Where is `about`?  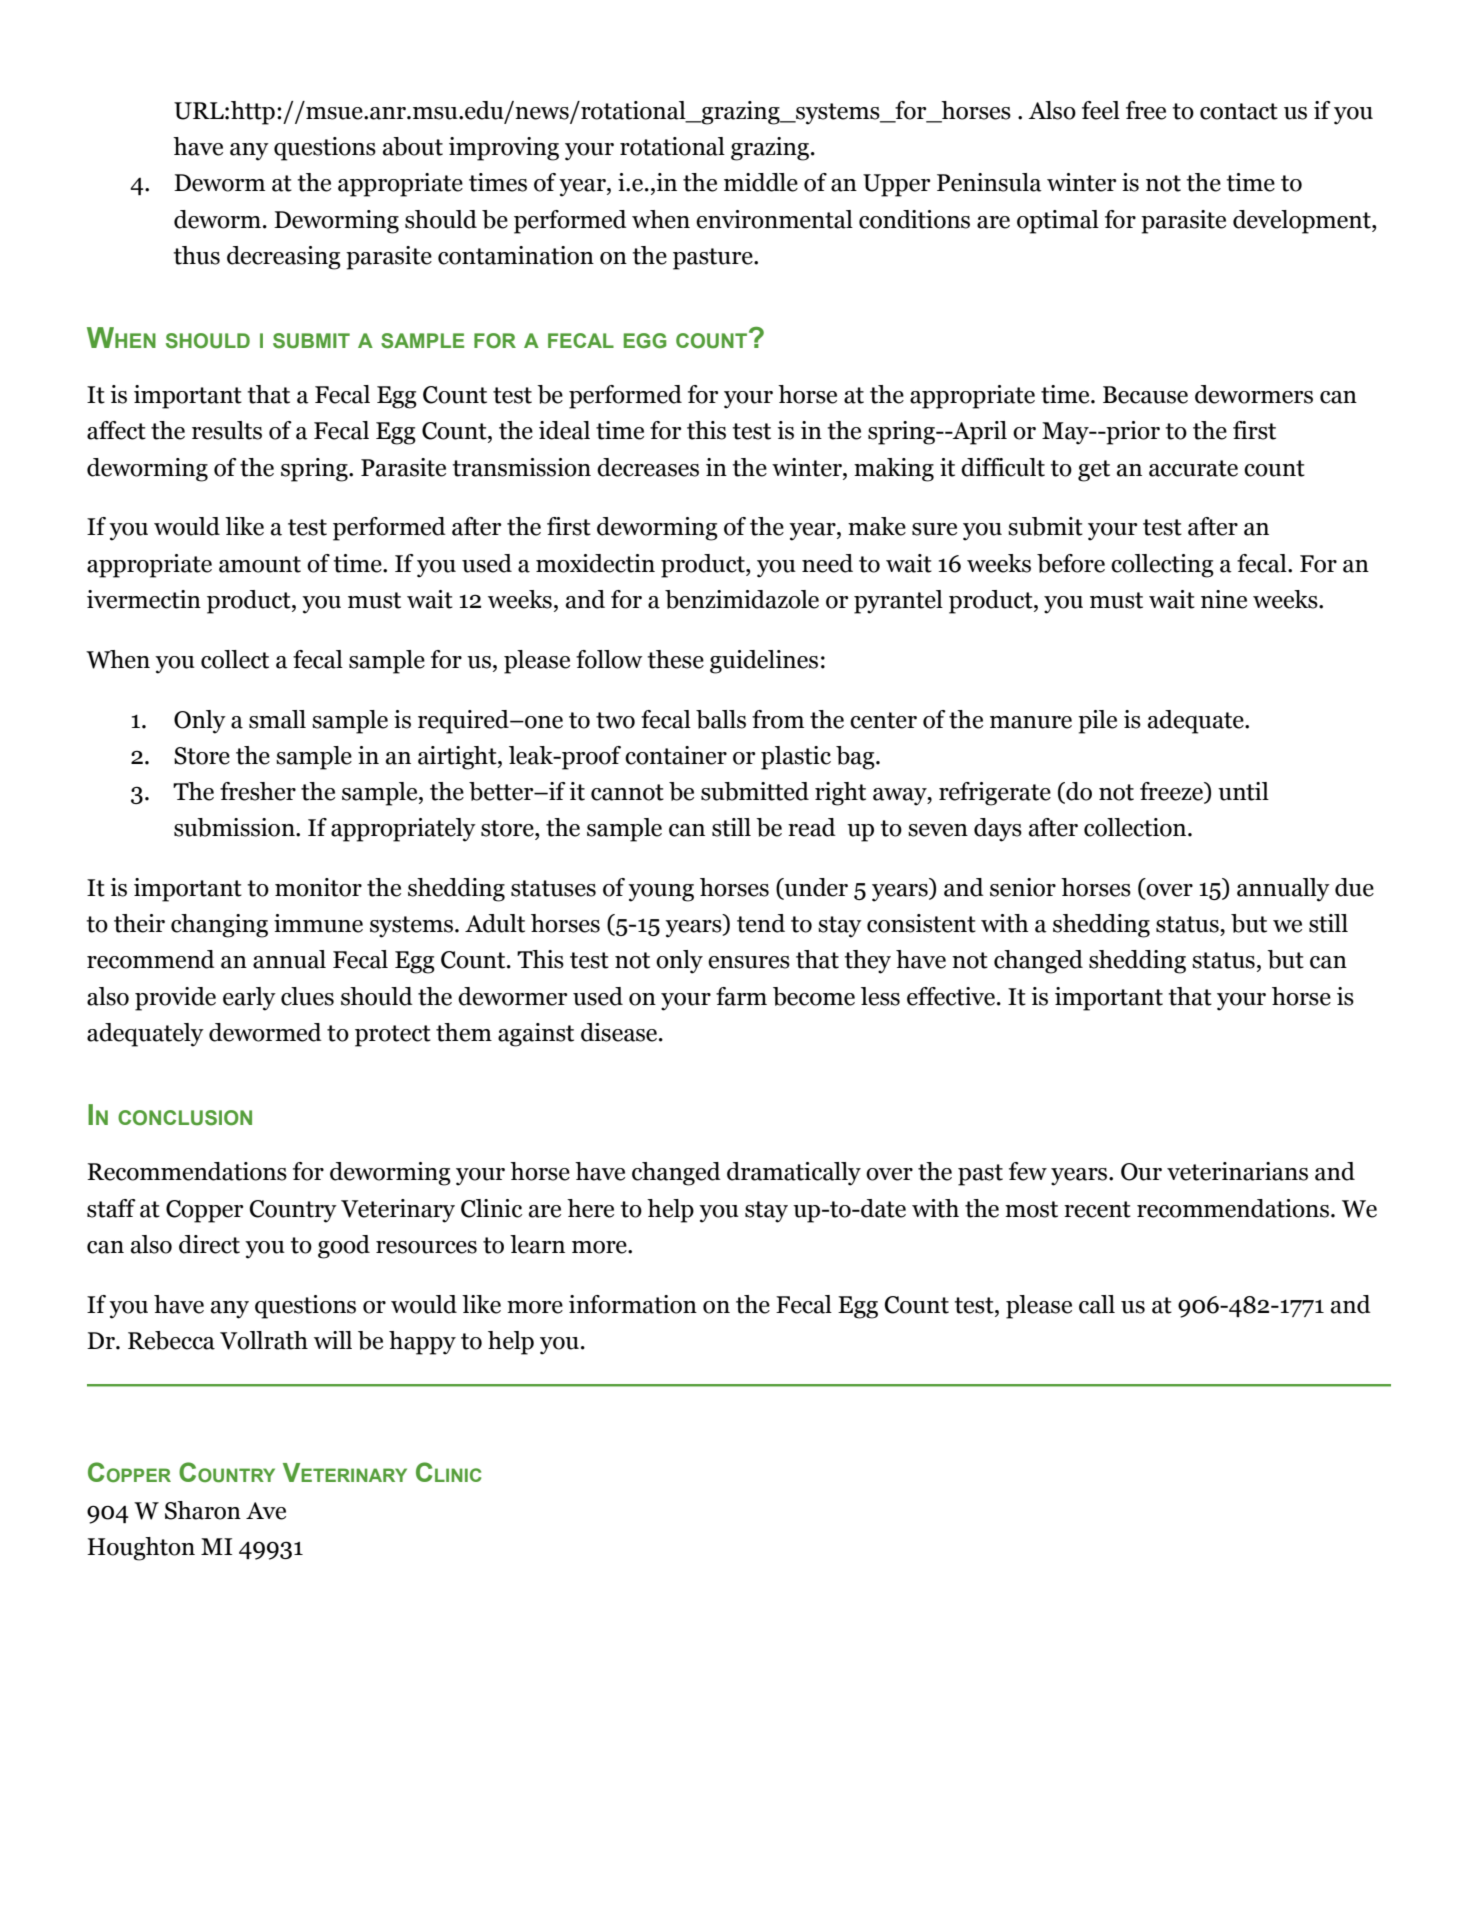 about is located at coordinates (413, 146).
